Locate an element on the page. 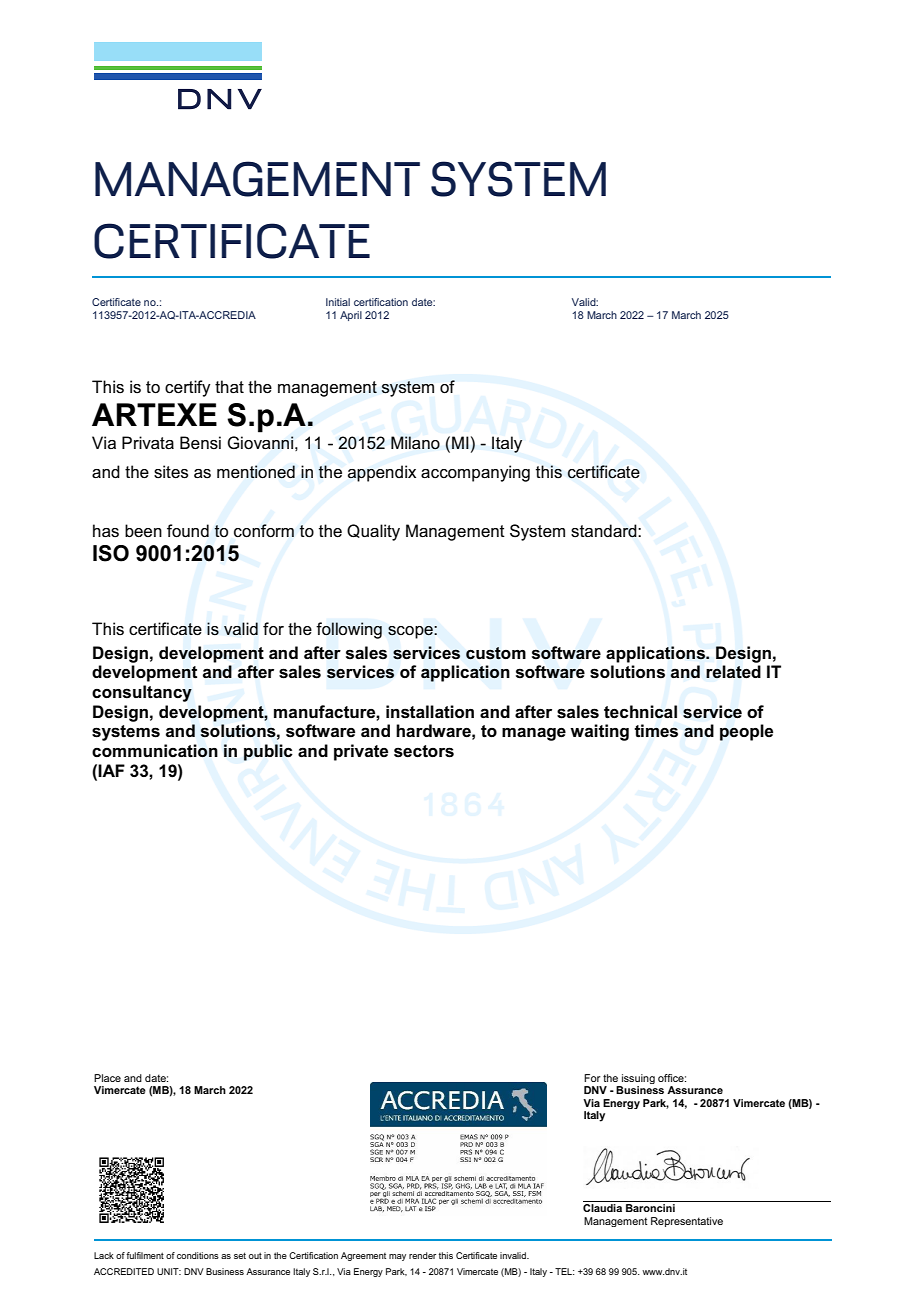 The height and width of the image is (1308, 924). times is located at coordinates (656, 731).
